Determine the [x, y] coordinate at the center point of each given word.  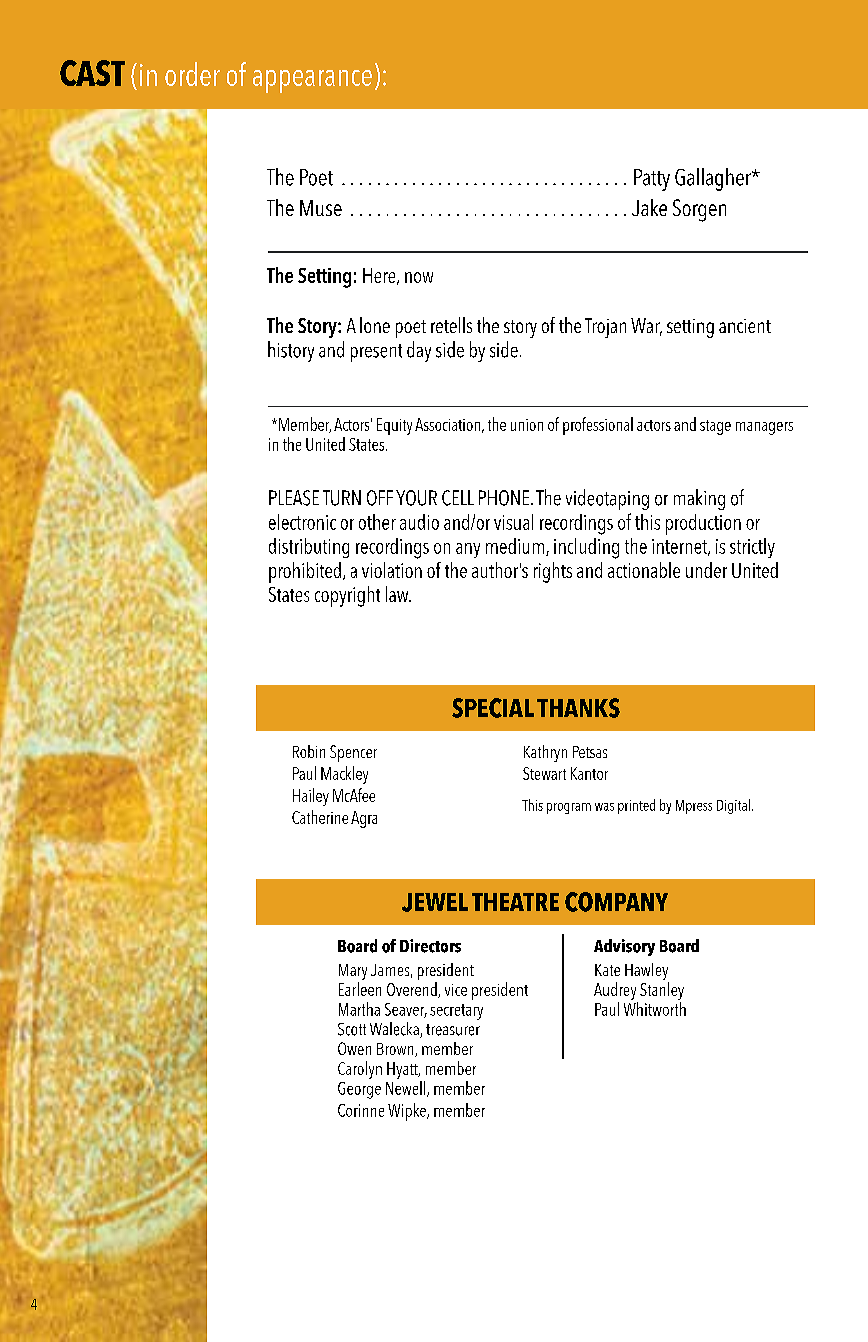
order [192, 74]
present [376, 353]
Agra [364, 819]
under [706, 570]
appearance [312, 81]
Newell [407, 1089]
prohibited [305, 572]
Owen [354, 1048]
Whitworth [655, 1009]
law [398, 594]
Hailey [311, 797]
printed [636, 806]
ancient [745, 326]
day [419, 351]
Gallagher [714, 179]
